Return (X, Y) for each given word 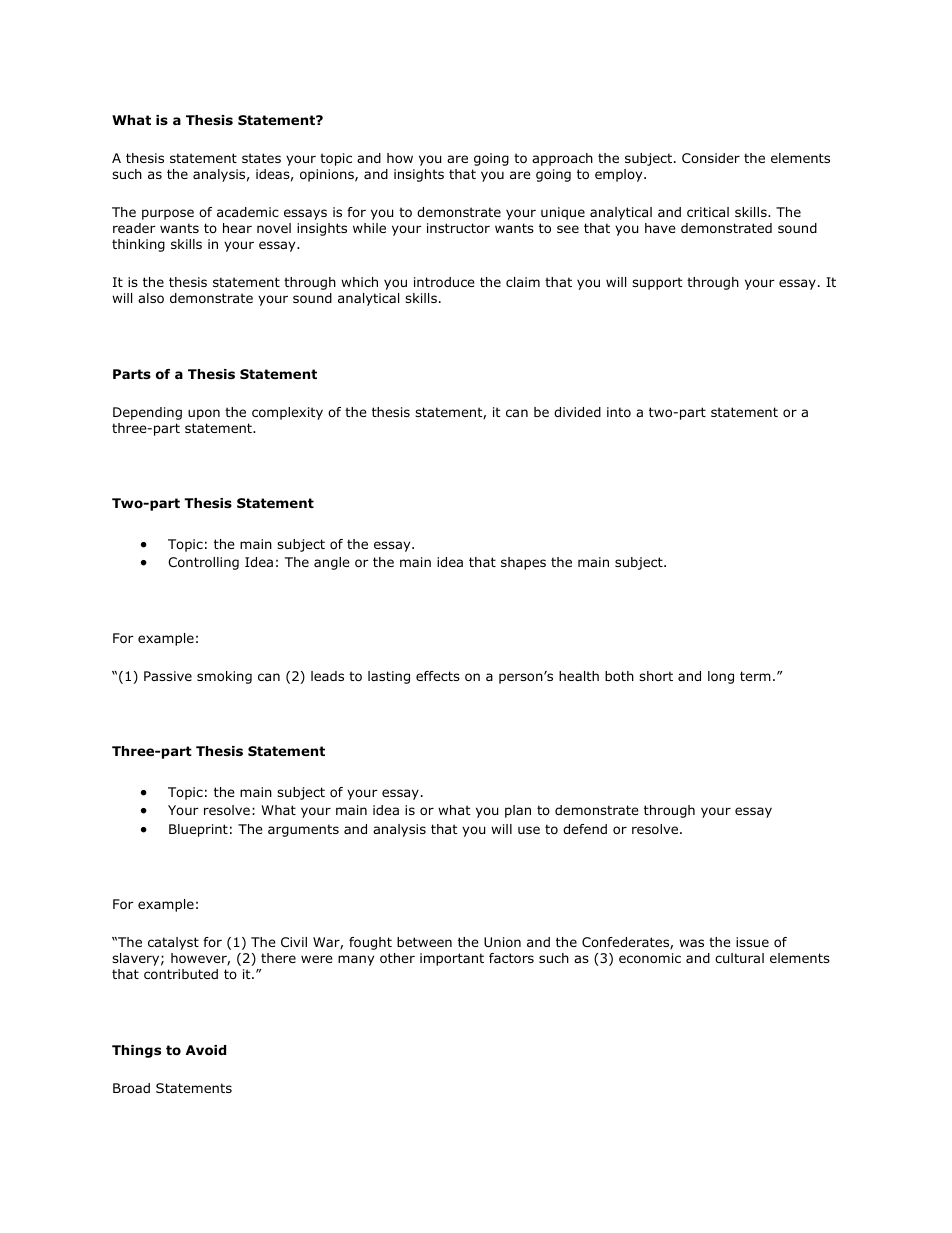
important (452, 959)
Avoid (206, 1050)
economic (650, 958)
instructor (458, 228)
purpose (168, 214)
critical (708, 212)
